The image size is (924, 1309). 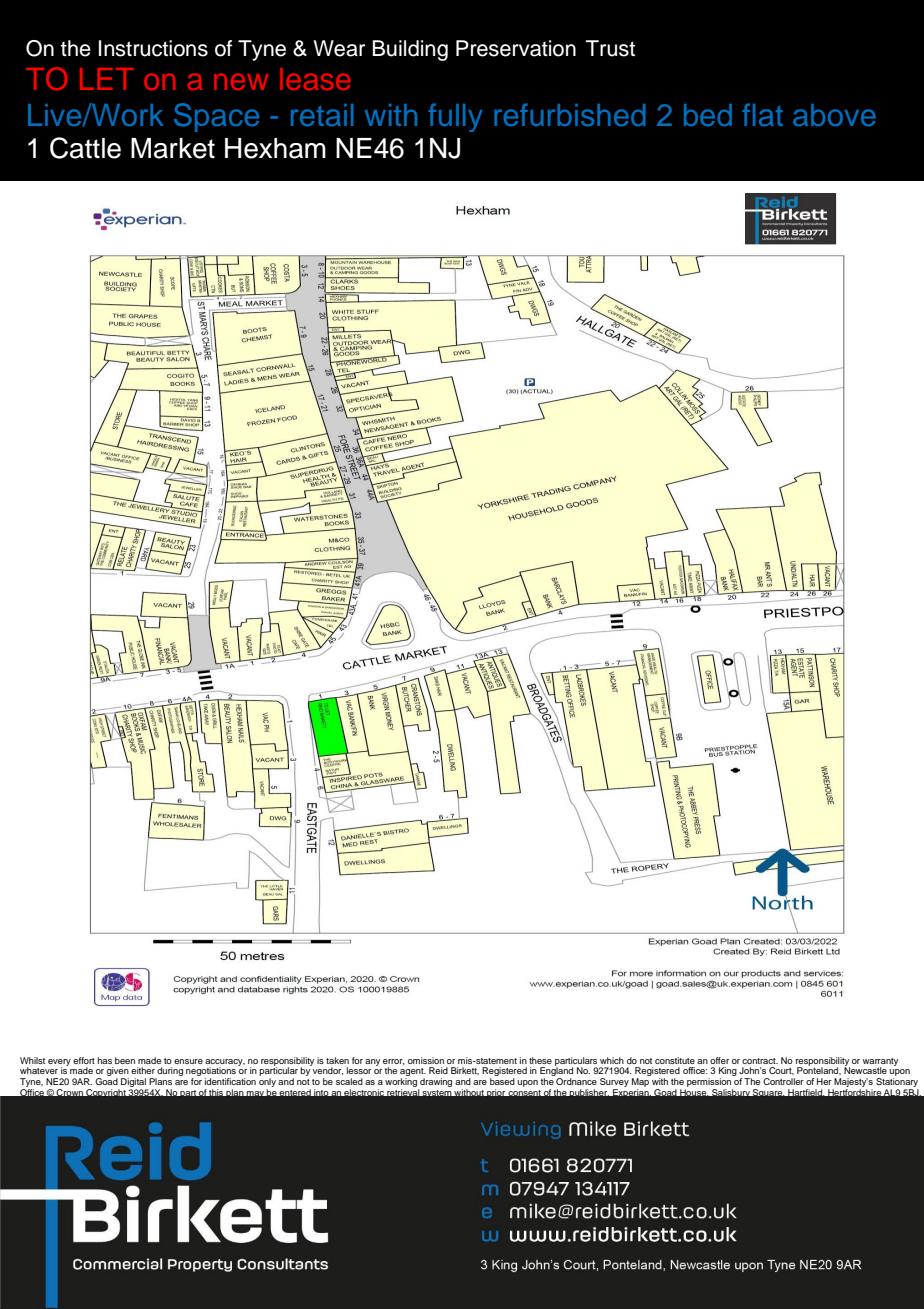 What do you see at coordinates (760, 1061) in the image?
I see `contract` at bounding box center [760, 1061].
